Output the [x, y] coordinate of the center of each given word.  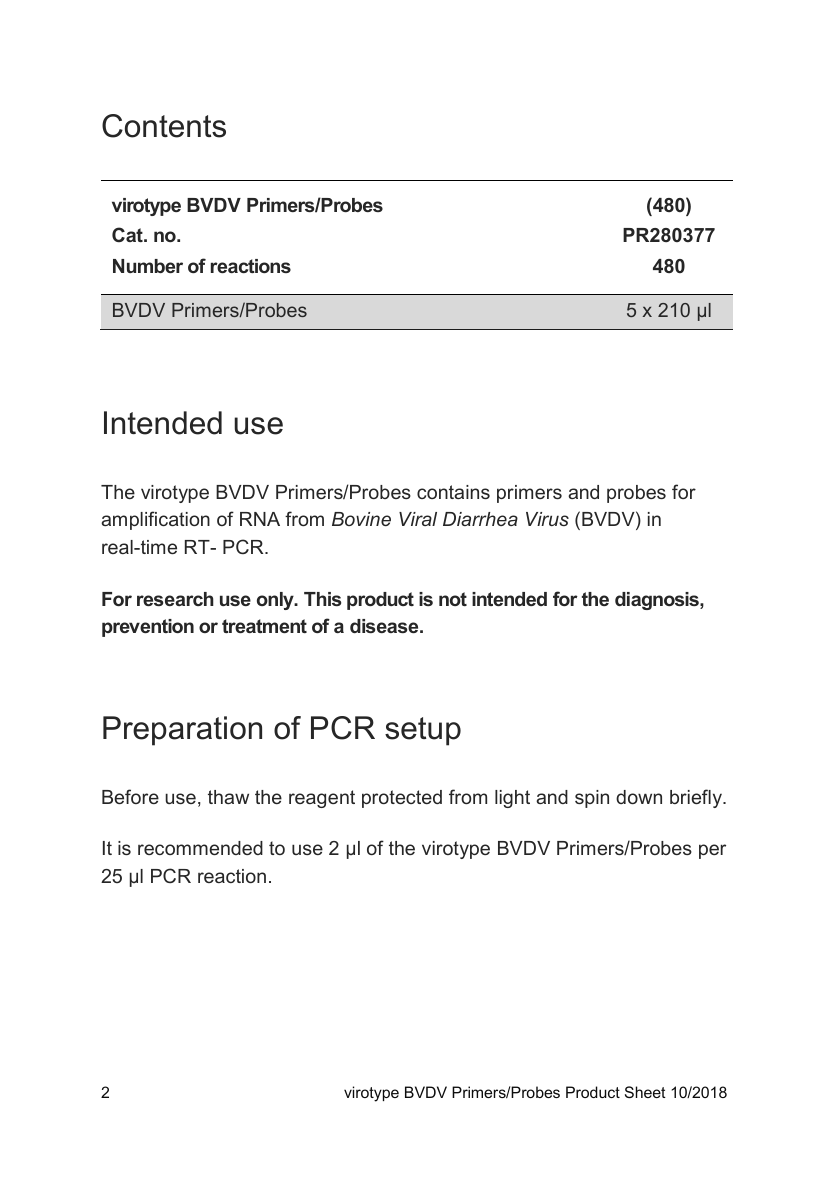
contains [453, 492]
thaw [228, 797]
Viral [418, 519]
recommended [200, 848]
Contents [164, 126]
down [639, 797]
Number [148, 266]
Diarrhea [480, 519]
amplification [155, 520]
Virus [547, 519]
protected [402, 799]
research [175, 599]
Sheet [645, 1092]
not [453, 599]
